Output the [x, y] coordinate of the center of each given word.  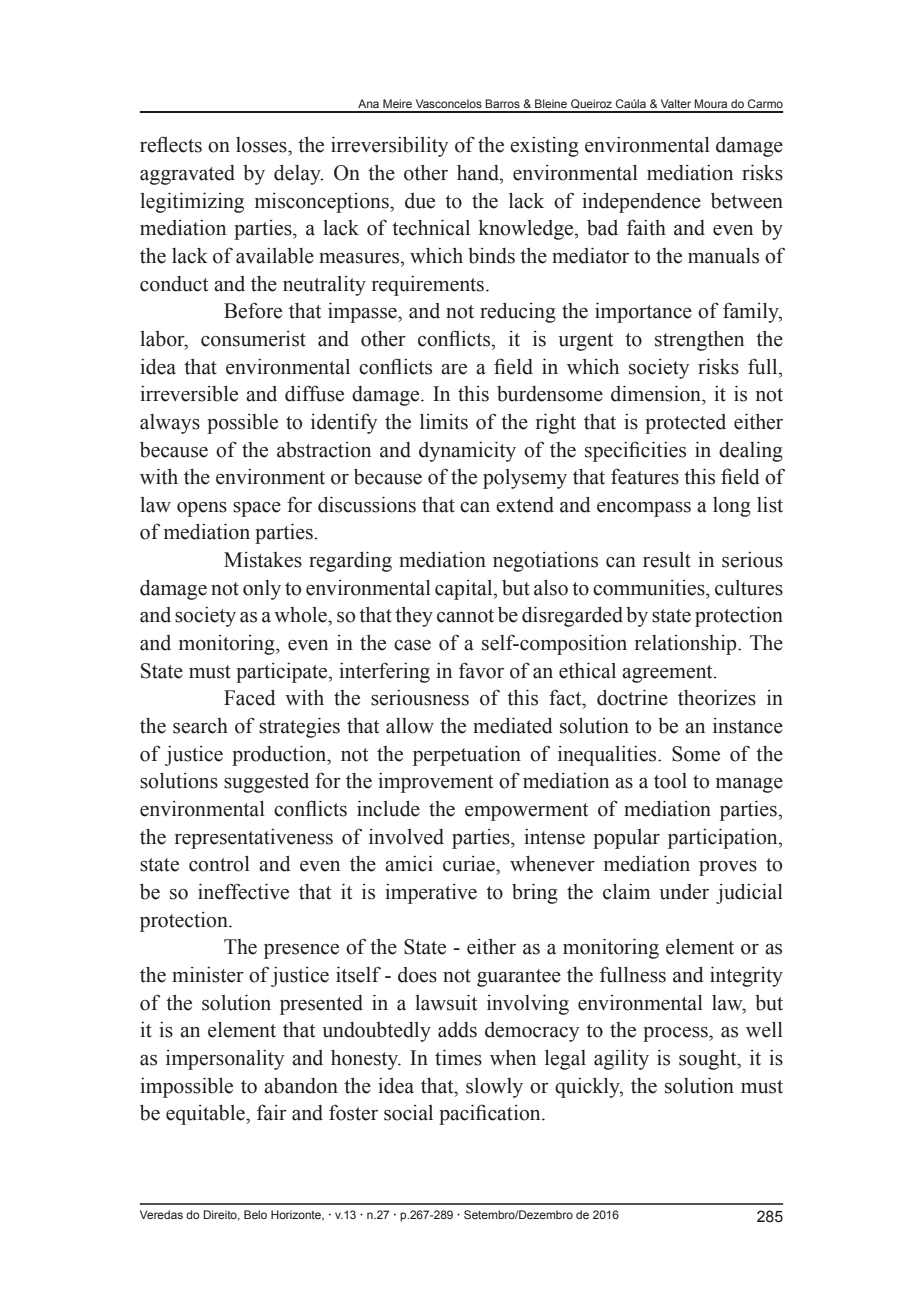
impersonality [225, 1060]
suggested [266, 783]
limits [444, 422]
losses [262, 145]
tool [670, 781]
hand [479, 173]
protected [685, 424]
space [257, 509]
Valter [676, 103]
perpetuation [467, 755]
